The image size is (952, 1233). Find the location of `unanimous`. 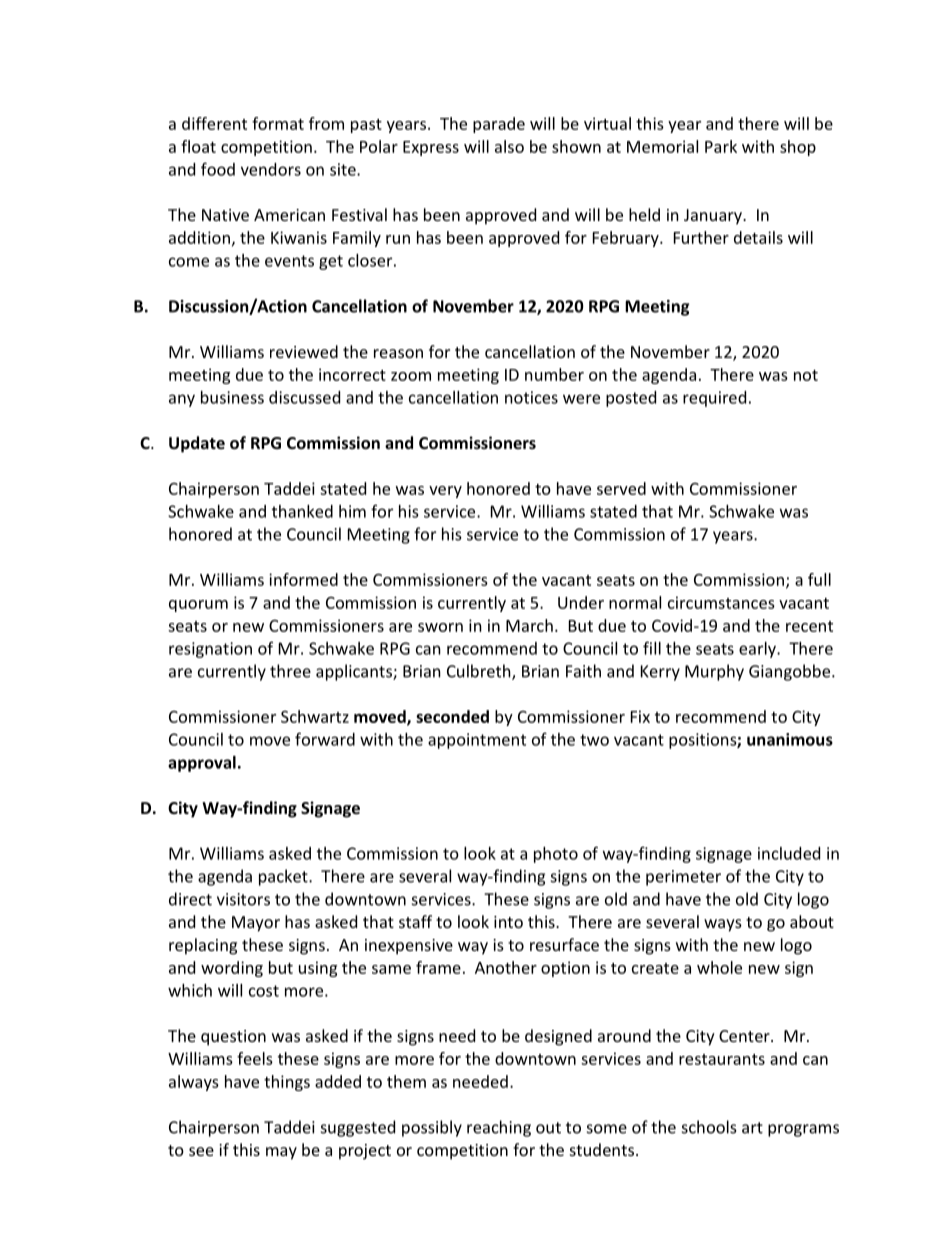

unanimous is located at coordinates (790, 739).
